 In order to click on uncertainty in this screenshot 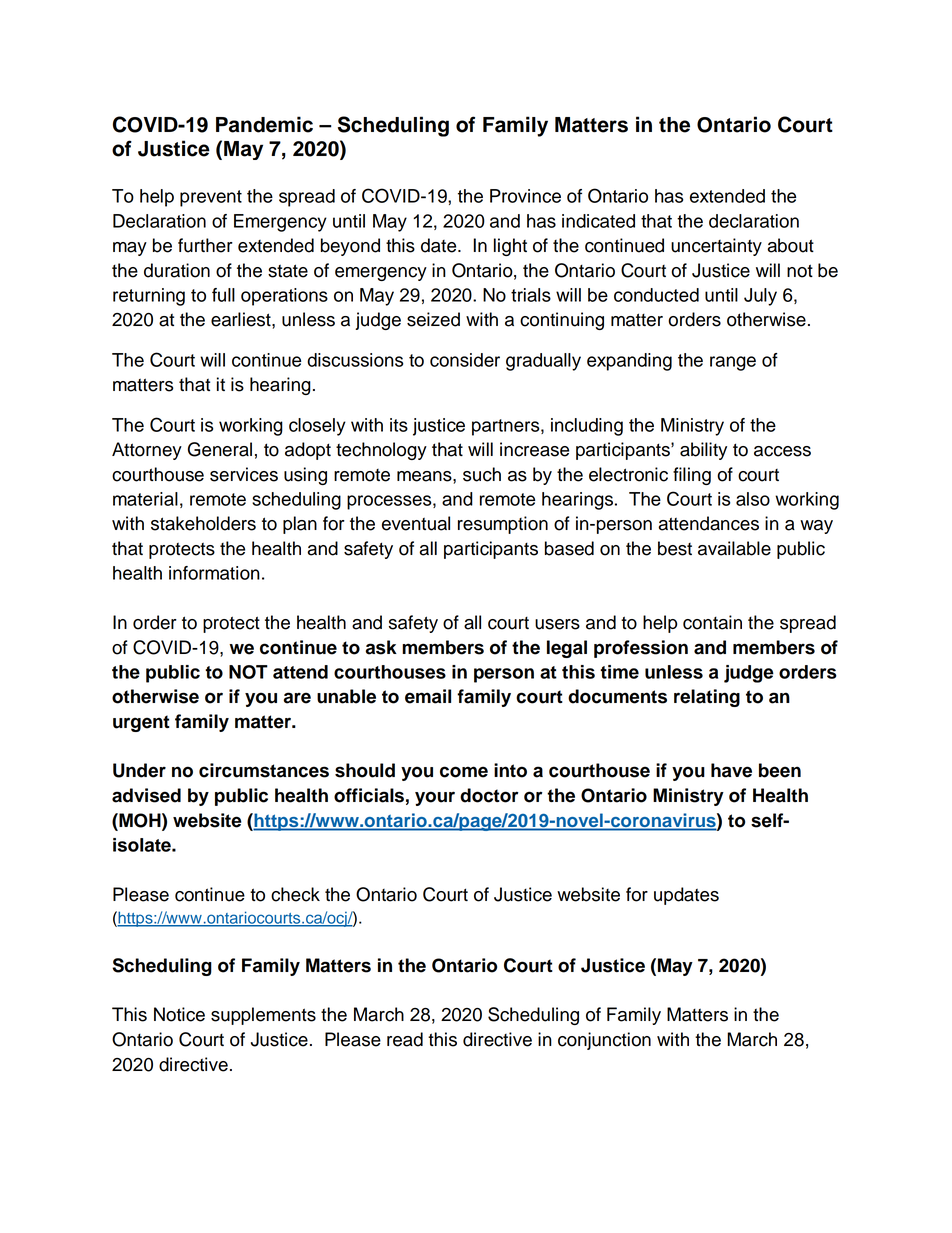, I will do `click(716, 247)`.
